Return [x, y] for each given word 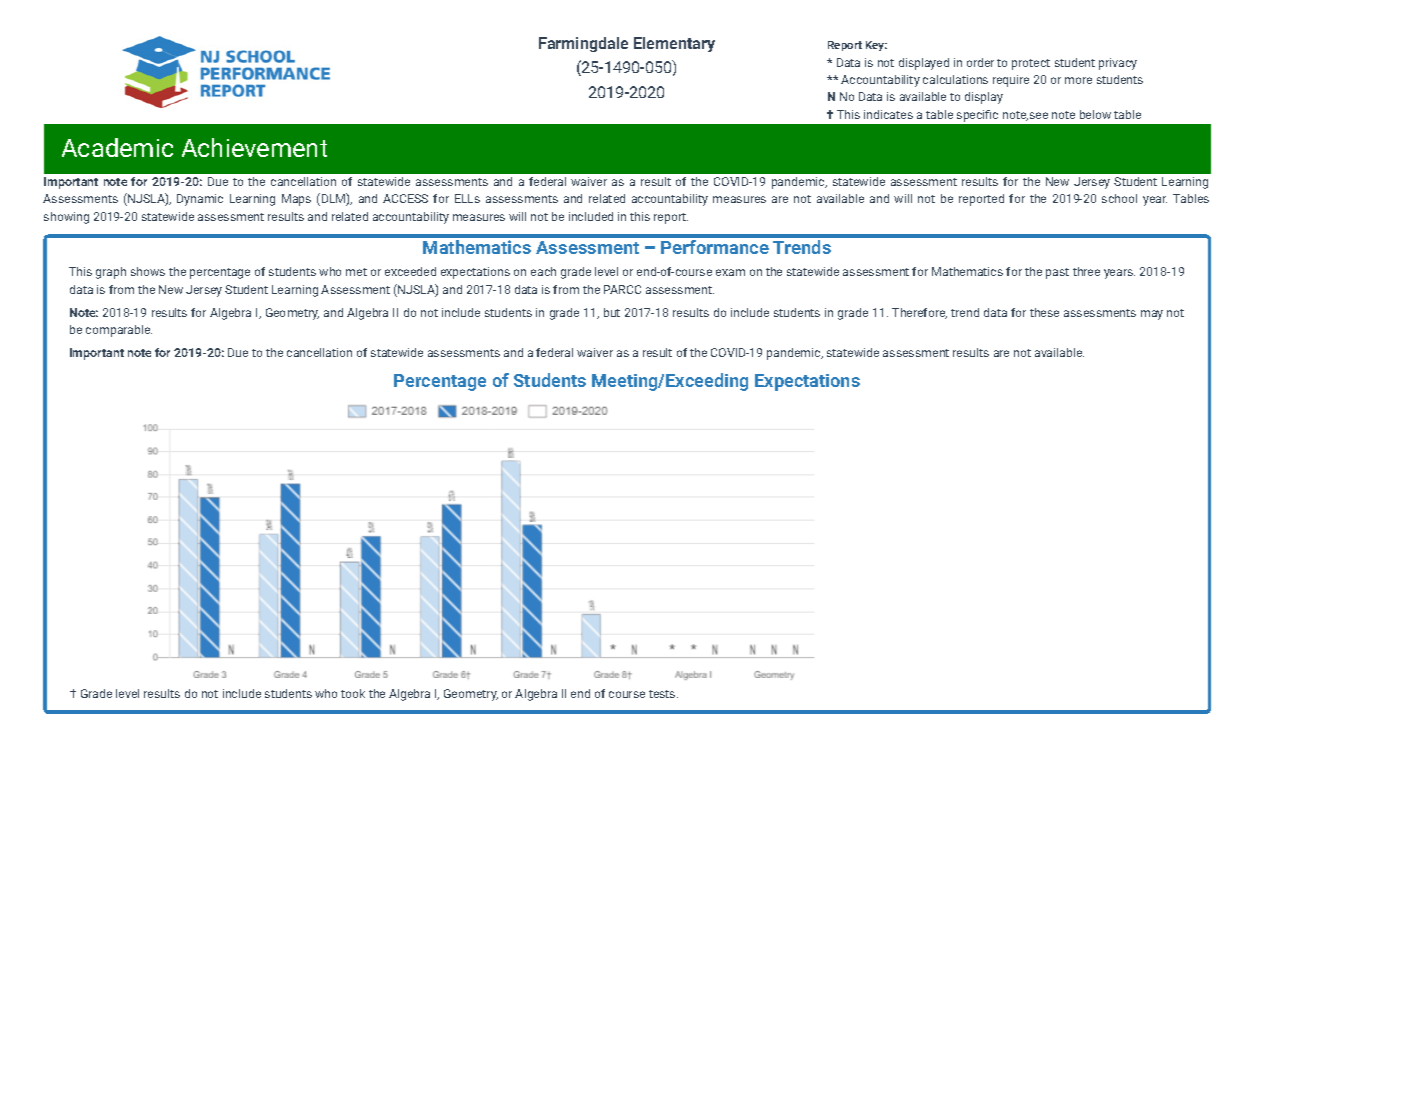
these [1044, 312]
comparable [119, 331]
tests [663, 694]
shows [148, 271]
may [1152, 315]
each [543, 271]
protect [1031, 64]
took [353, 693]
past [1057, 273]
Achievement [254, 147]
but [612, 312]
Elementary [674, 44]
